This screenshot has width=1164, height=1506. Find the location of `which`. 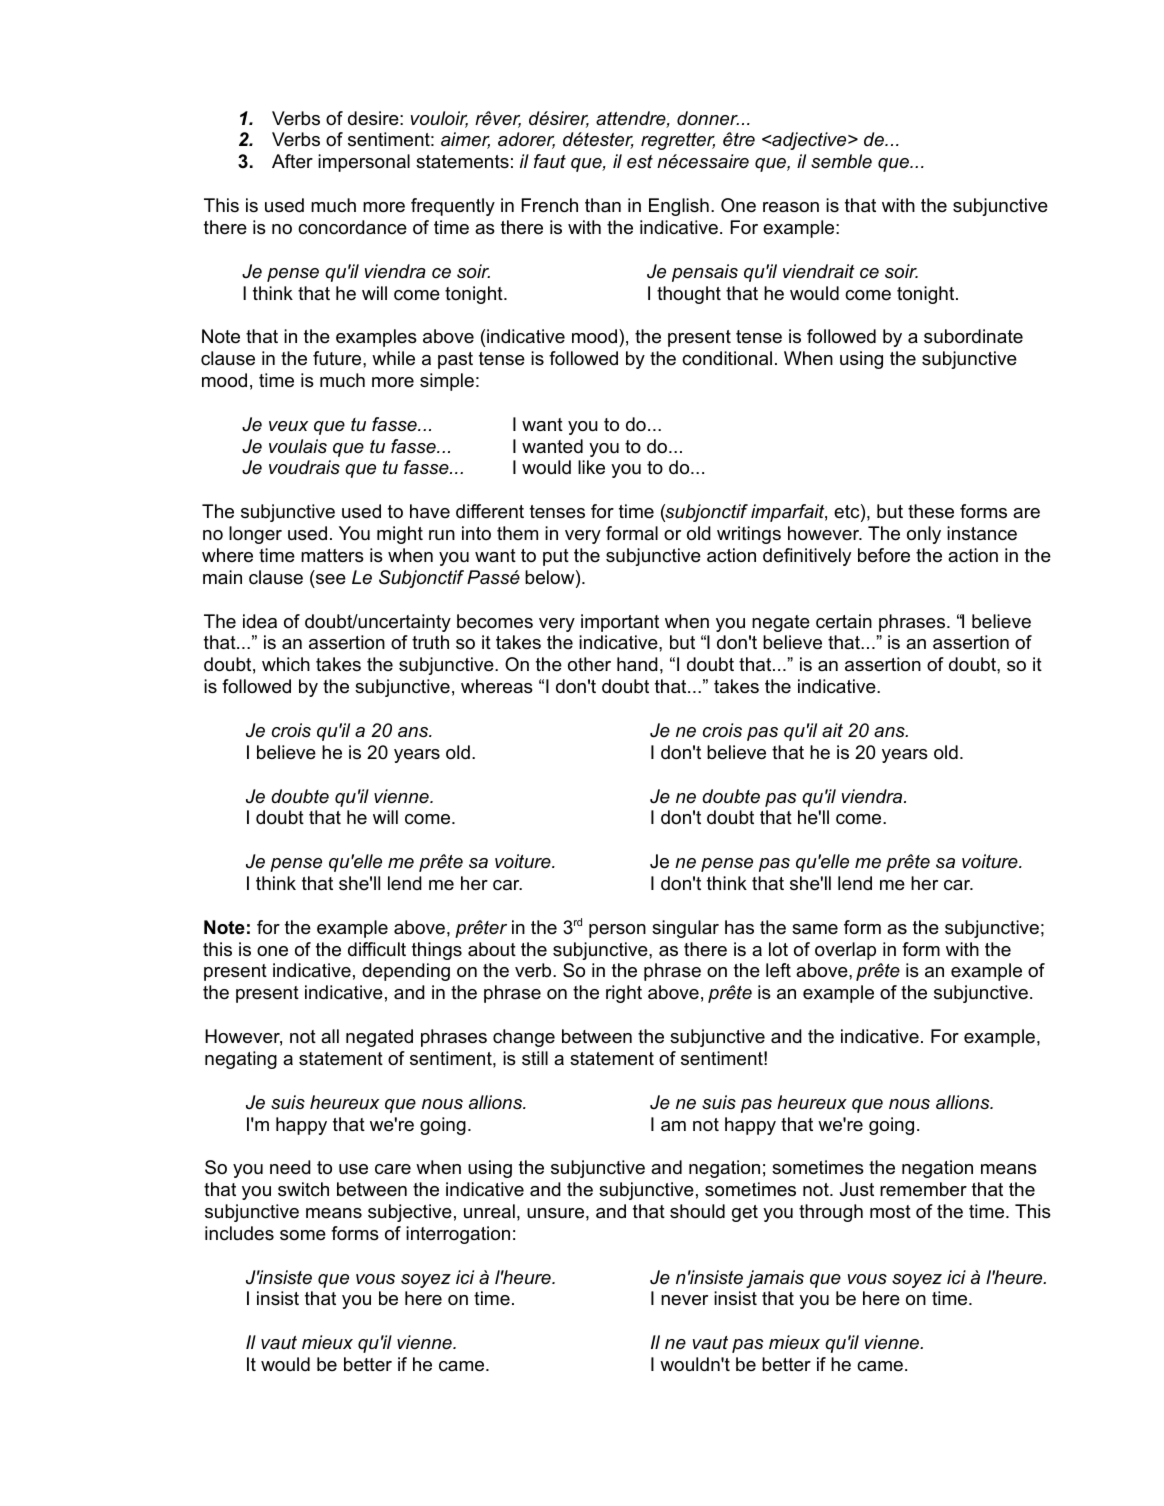

which is located at coordinates (286, 664).
